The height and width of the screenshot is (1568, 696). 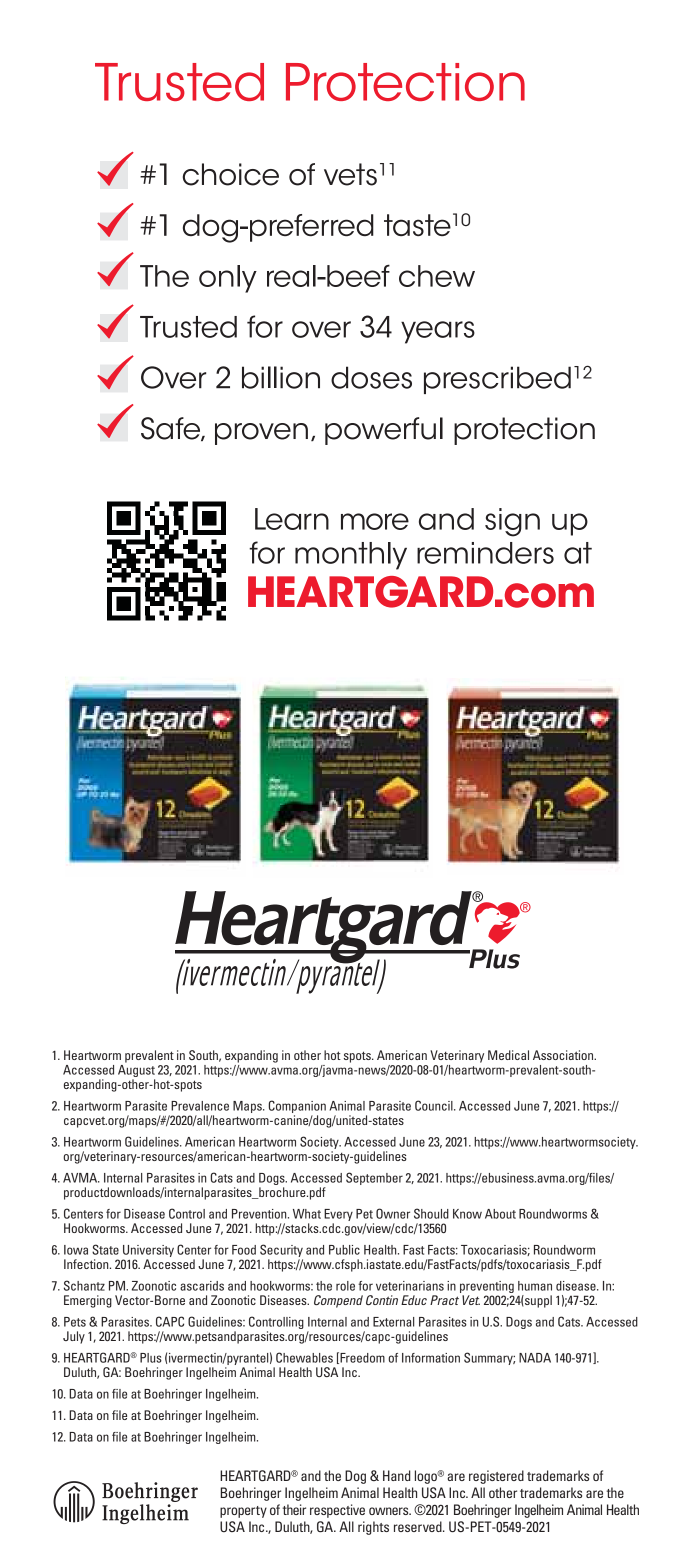 What do you see at coordinates (337, 1511) in the screenshot?
I see `respective` at bounding box center [337, 1511].
